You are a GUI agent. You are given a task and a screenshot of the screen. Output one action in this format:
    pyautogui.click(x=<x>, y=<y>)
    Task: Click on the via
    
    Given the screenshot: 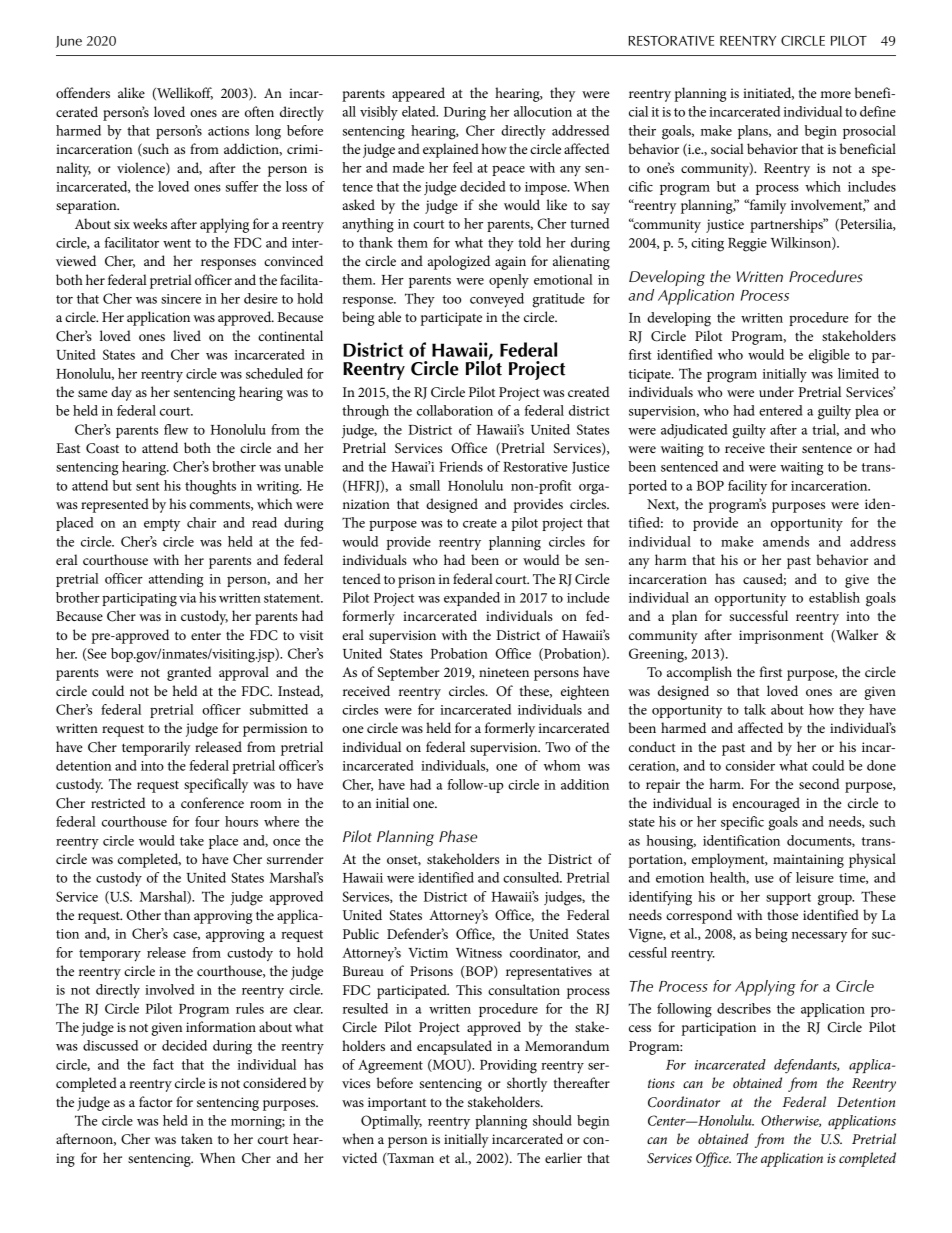 What is the action you would take?
    pyautogui.click(x=187, y=598)
